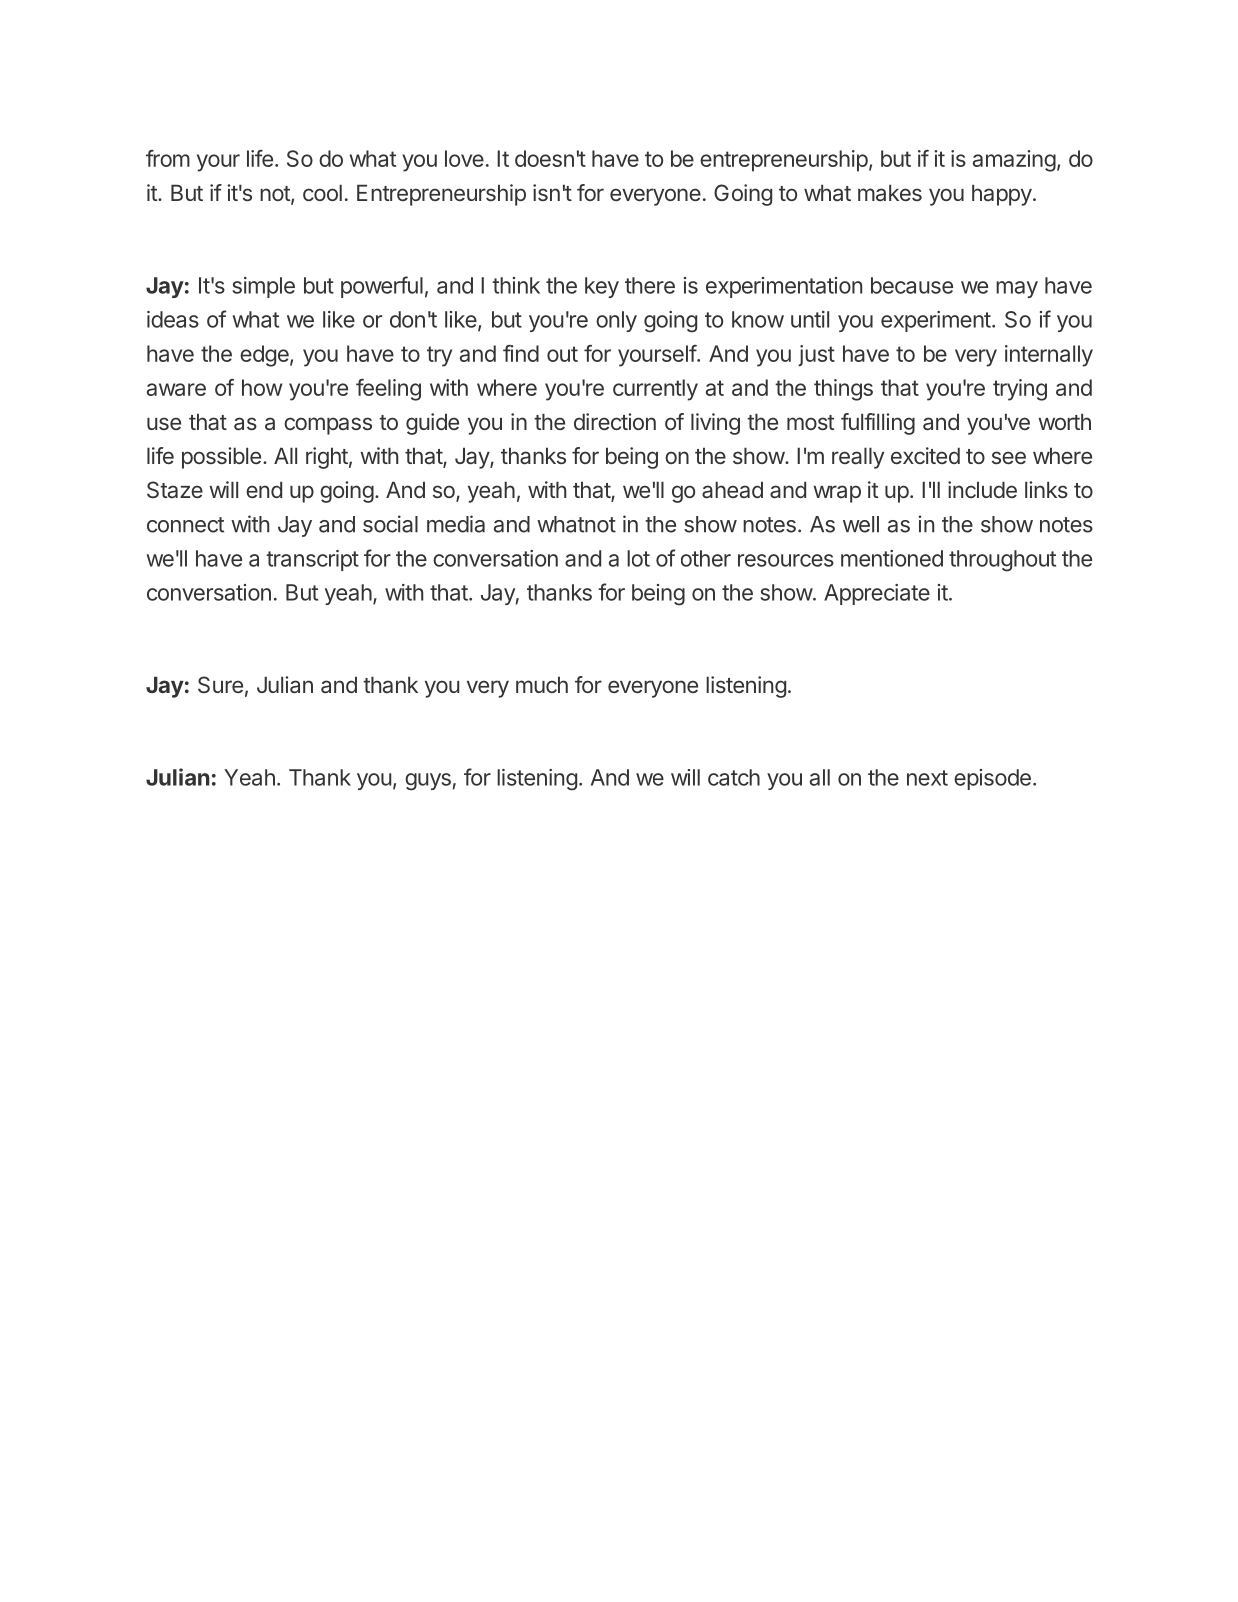 The height and width of the document is (1602, 1238). Describe the element at coordinates (616, 321) in the document. I see `only` at that location.
